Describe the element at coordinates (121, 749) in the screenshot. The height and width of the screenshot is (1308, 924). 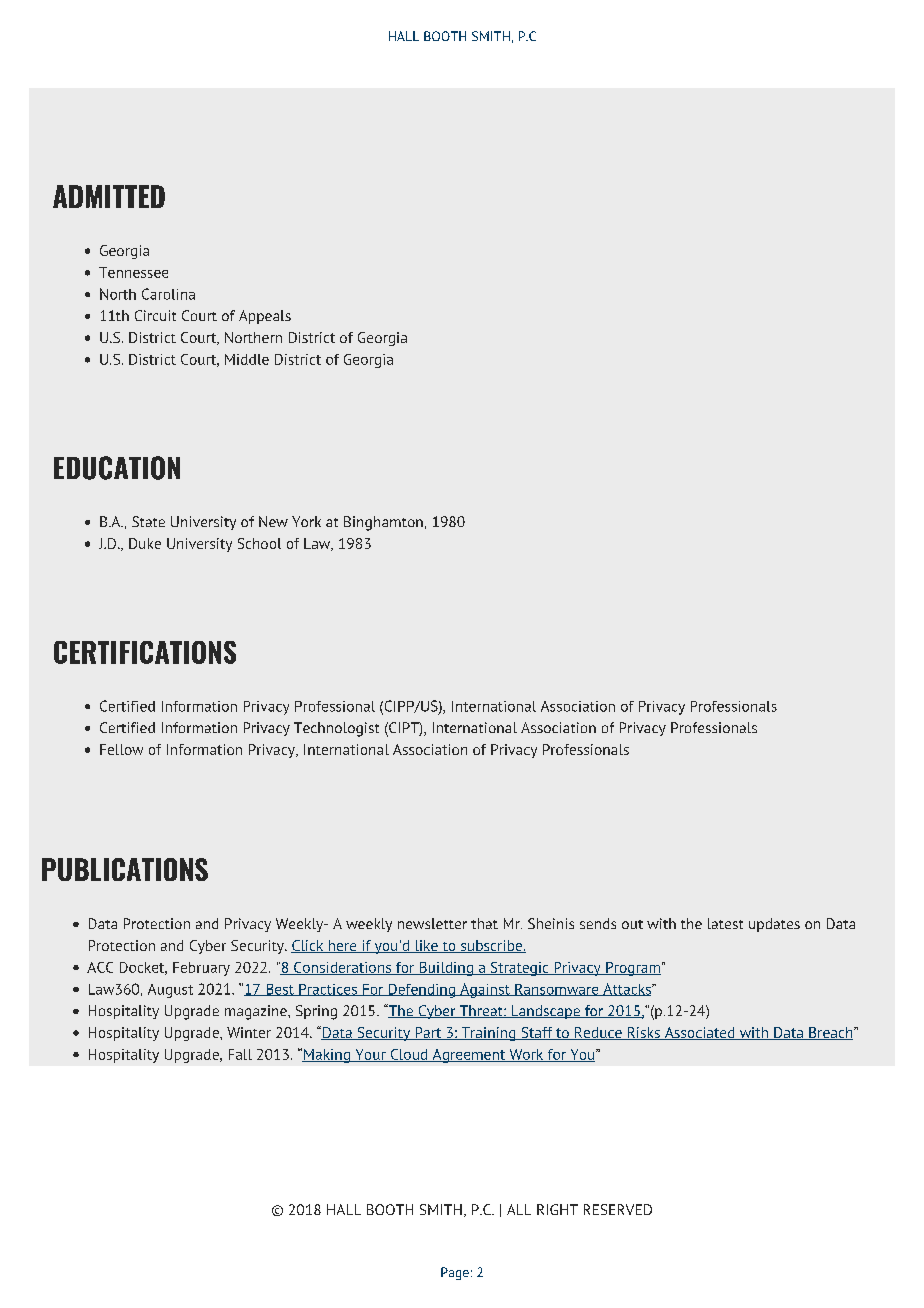
I see `Fellow` at that location.
